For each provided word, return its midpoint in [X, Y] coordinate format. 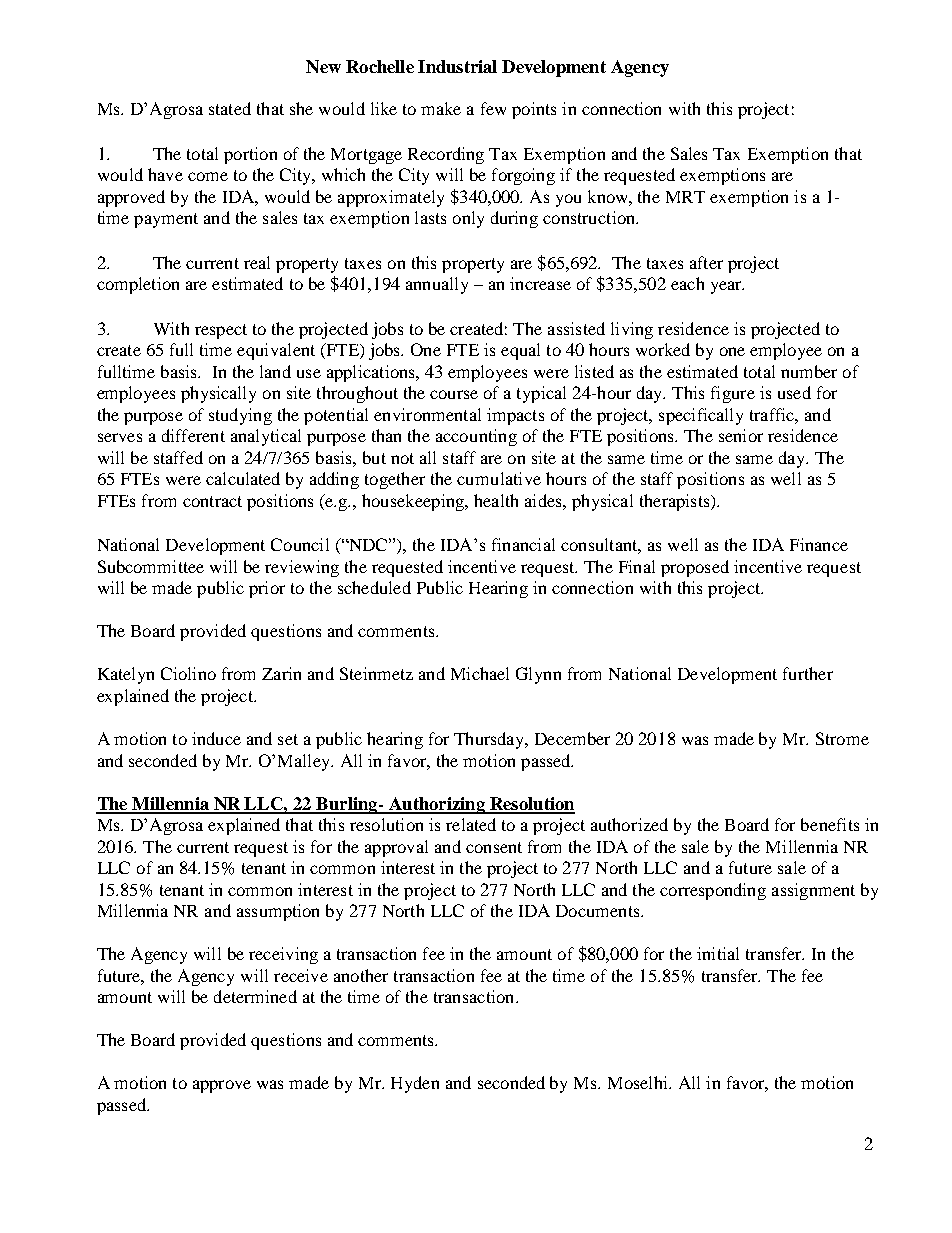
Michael [480, 673]
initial [718, 953]
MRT [685, 197]
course [454, 394]
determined [255, 996]
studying [240, 416]
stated [230, 108]
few [493, 108]
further [808, 673]
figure [733, 394]
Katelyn [126, 675]
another [361, 975]
